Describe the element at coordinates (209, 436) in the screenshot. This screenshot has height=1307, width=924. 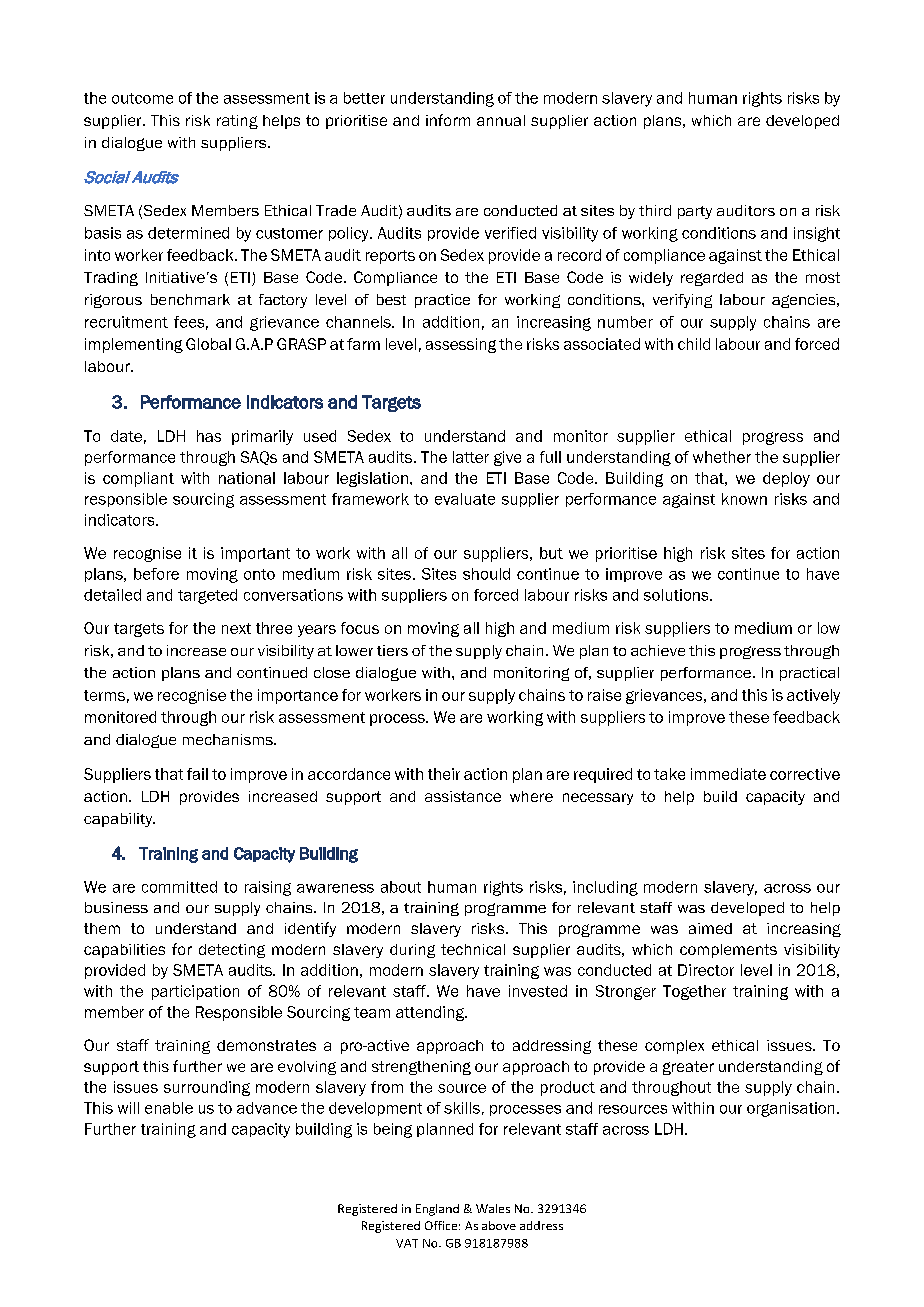
I see `has` at that location.
